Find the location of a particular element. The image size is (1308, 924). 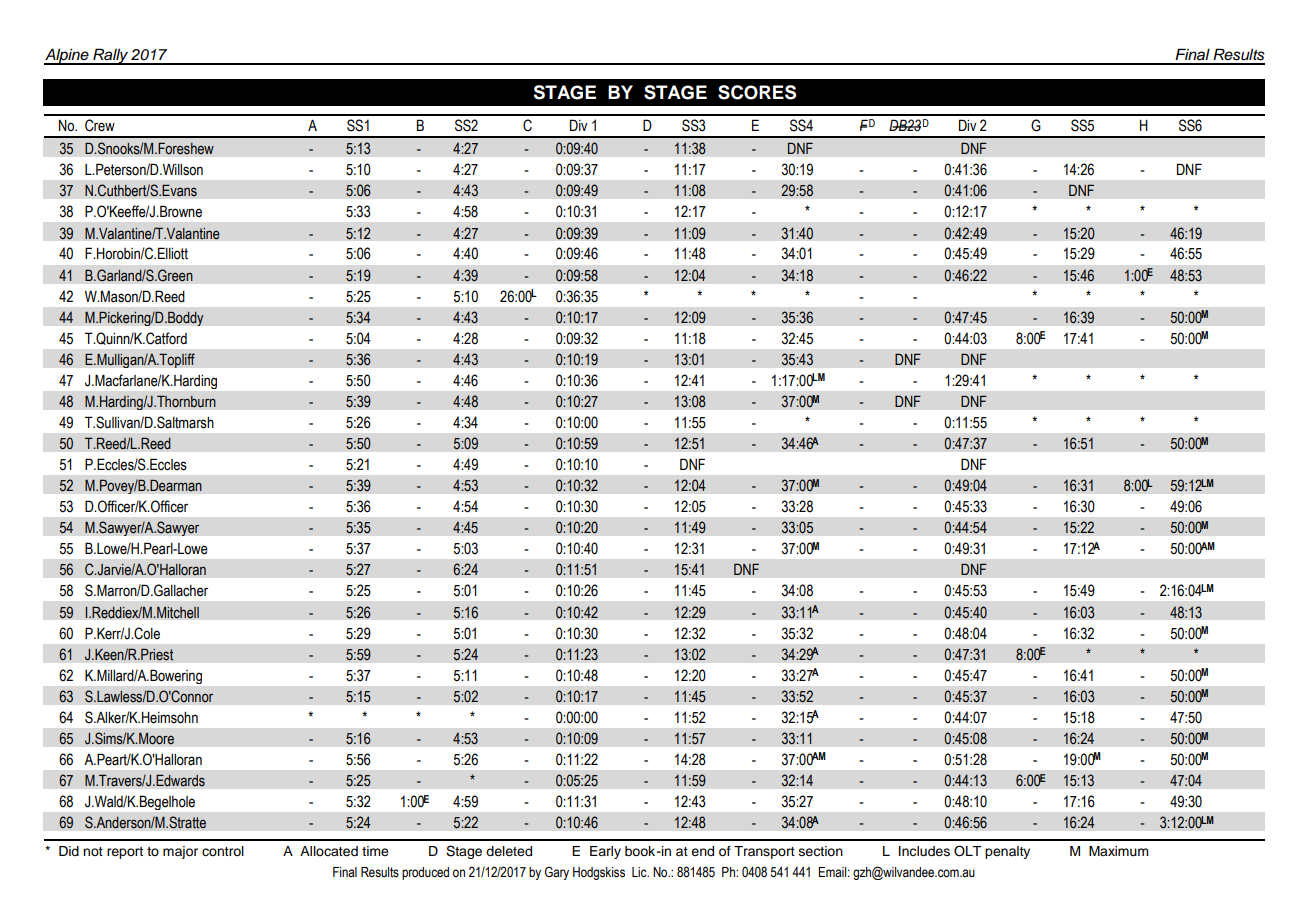

Crew is located at coordinates (100, 125).
